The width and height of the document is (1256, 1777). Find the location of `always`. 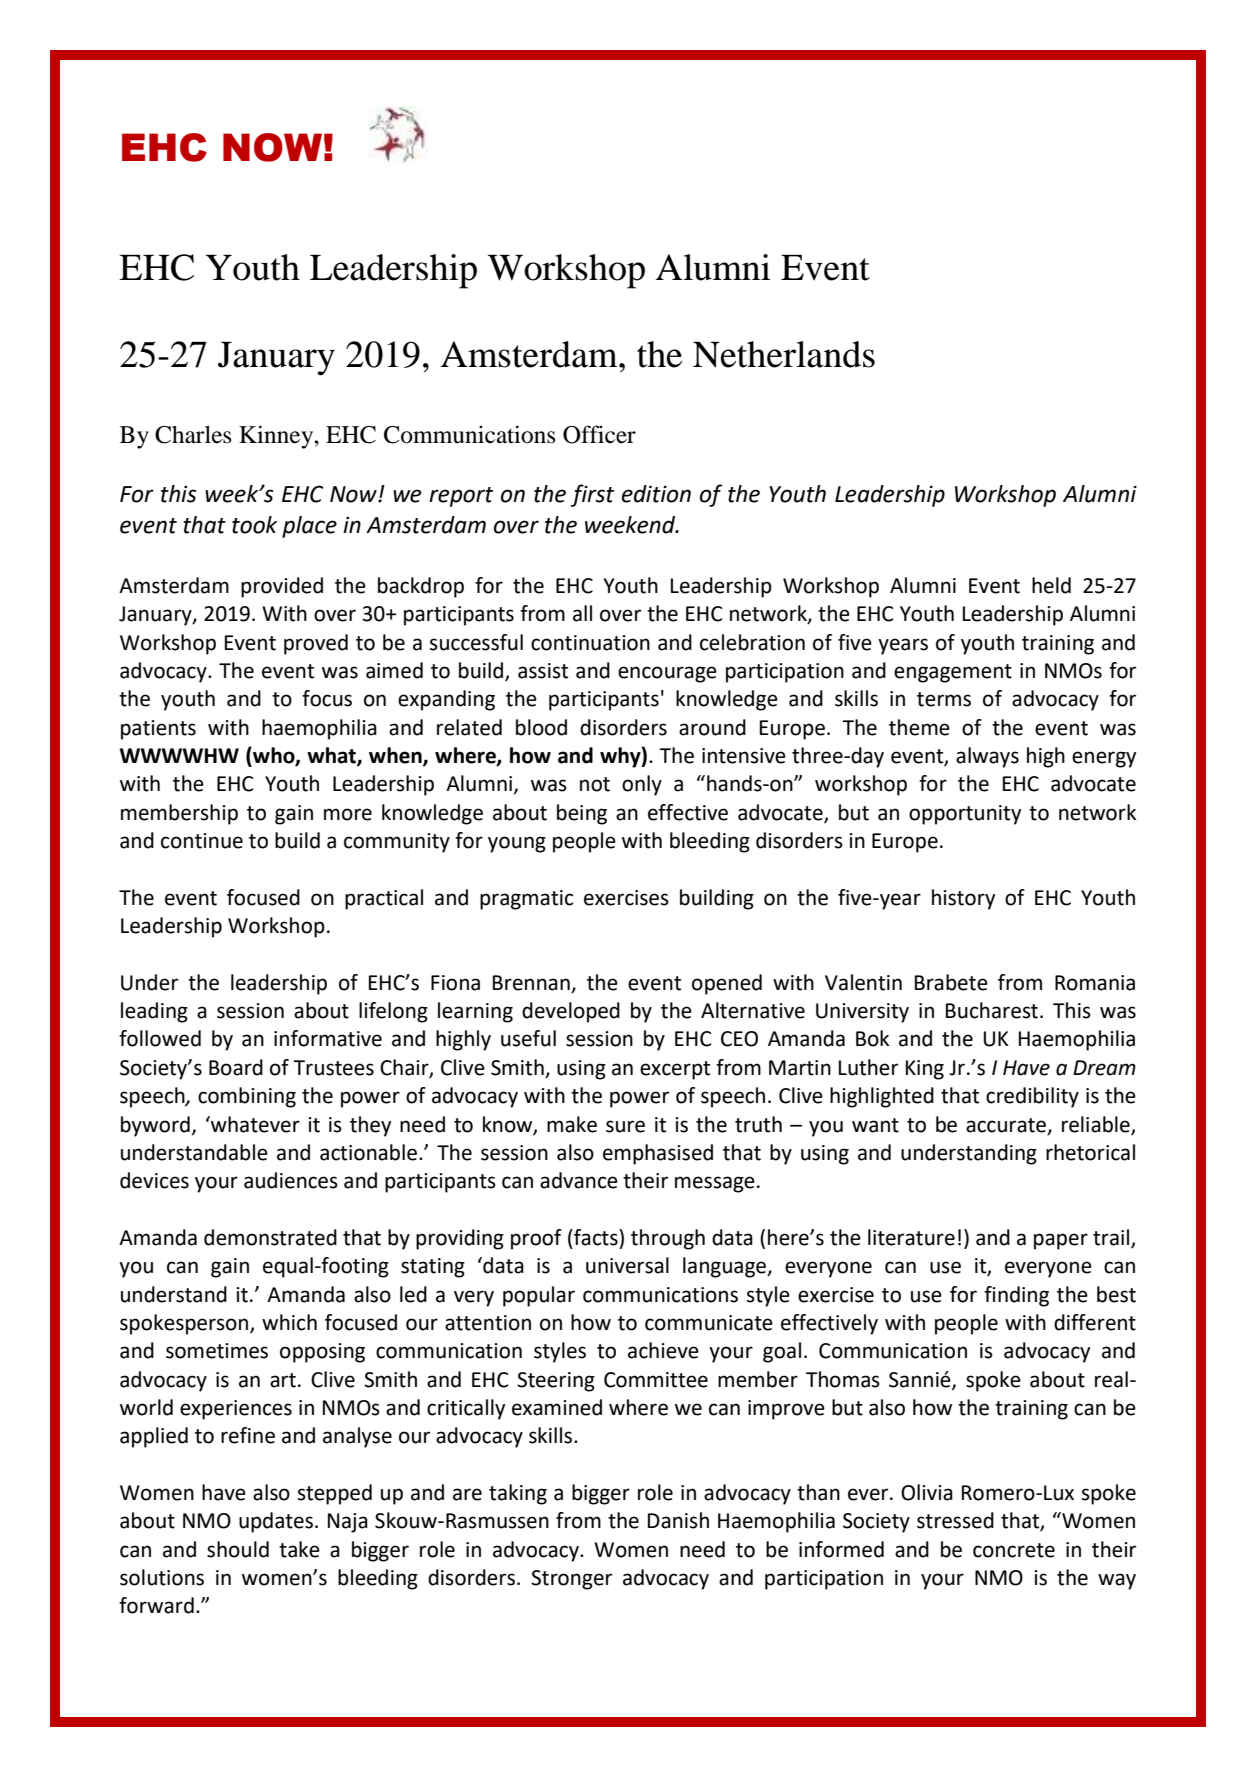

always is located at coordinates (987, 757).
